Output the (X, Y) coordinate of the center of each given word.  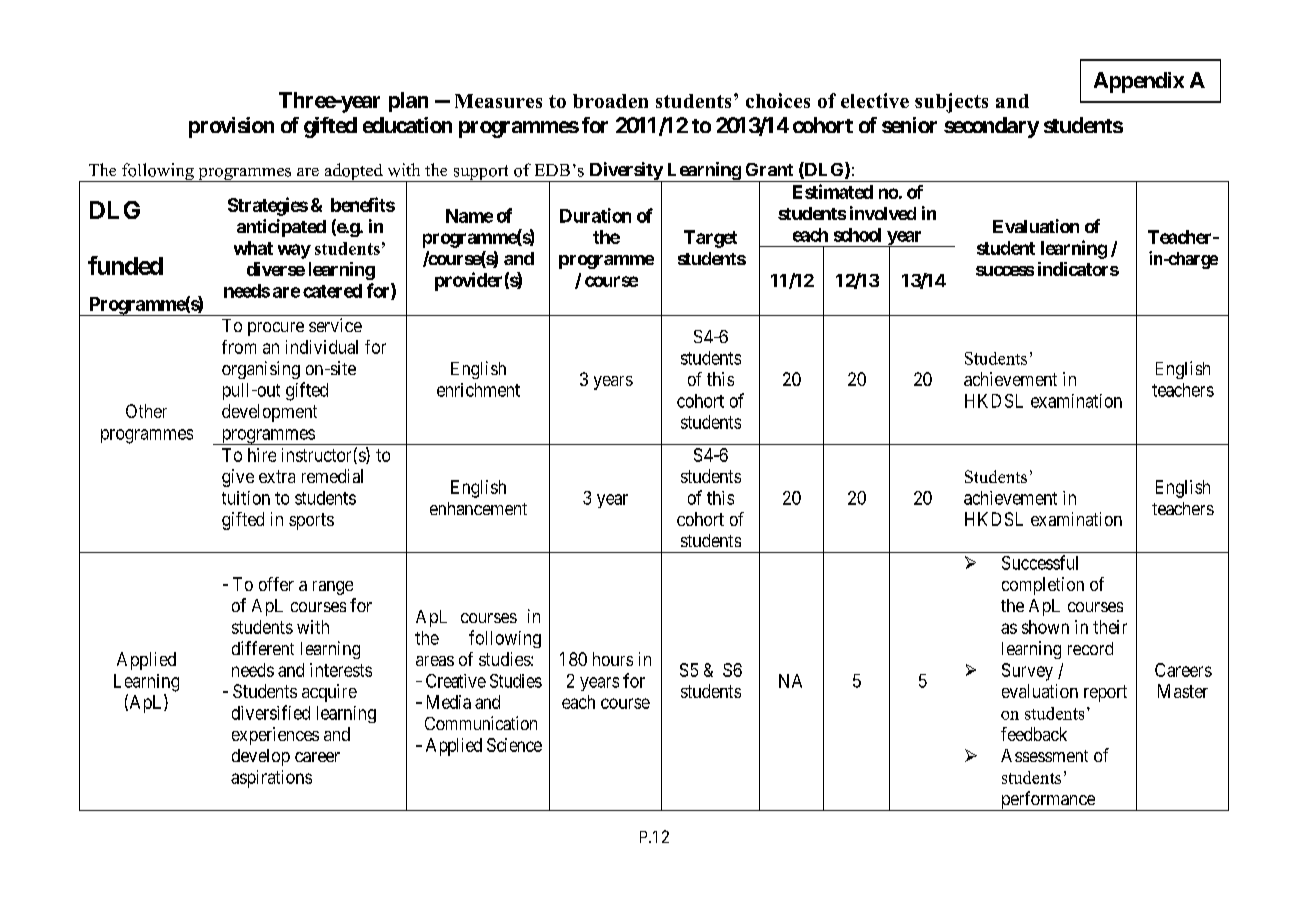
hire (262, 455)
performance (1047, 801)
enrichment (478, 390)
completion (1043, 586)
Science (514, 745)
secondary (991, 127)
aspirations (271, 779)
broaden (610, 101)
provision (231, 127)
